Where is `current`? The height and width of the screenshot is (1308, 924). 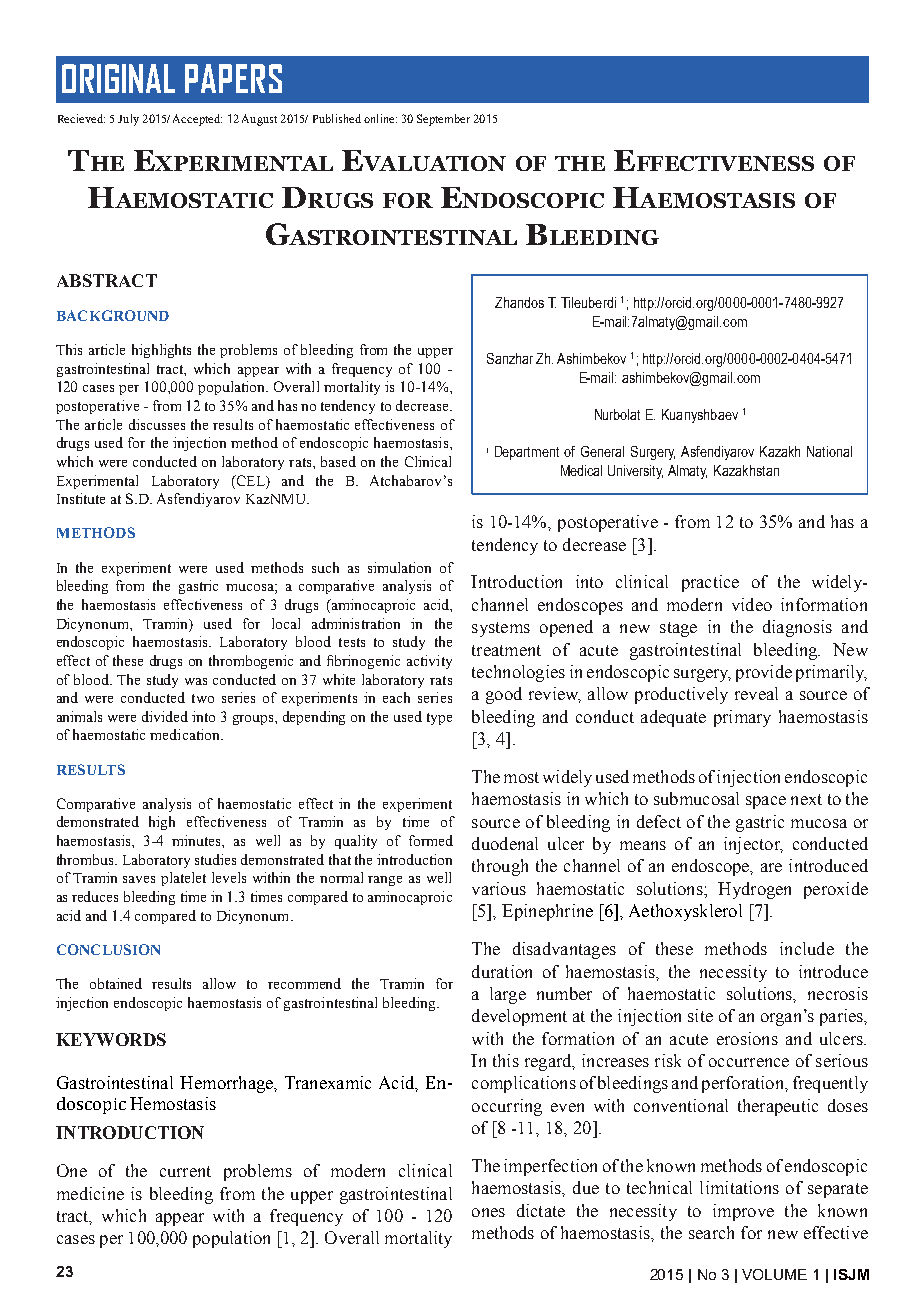
current is located at coordinates (185, 1171).
